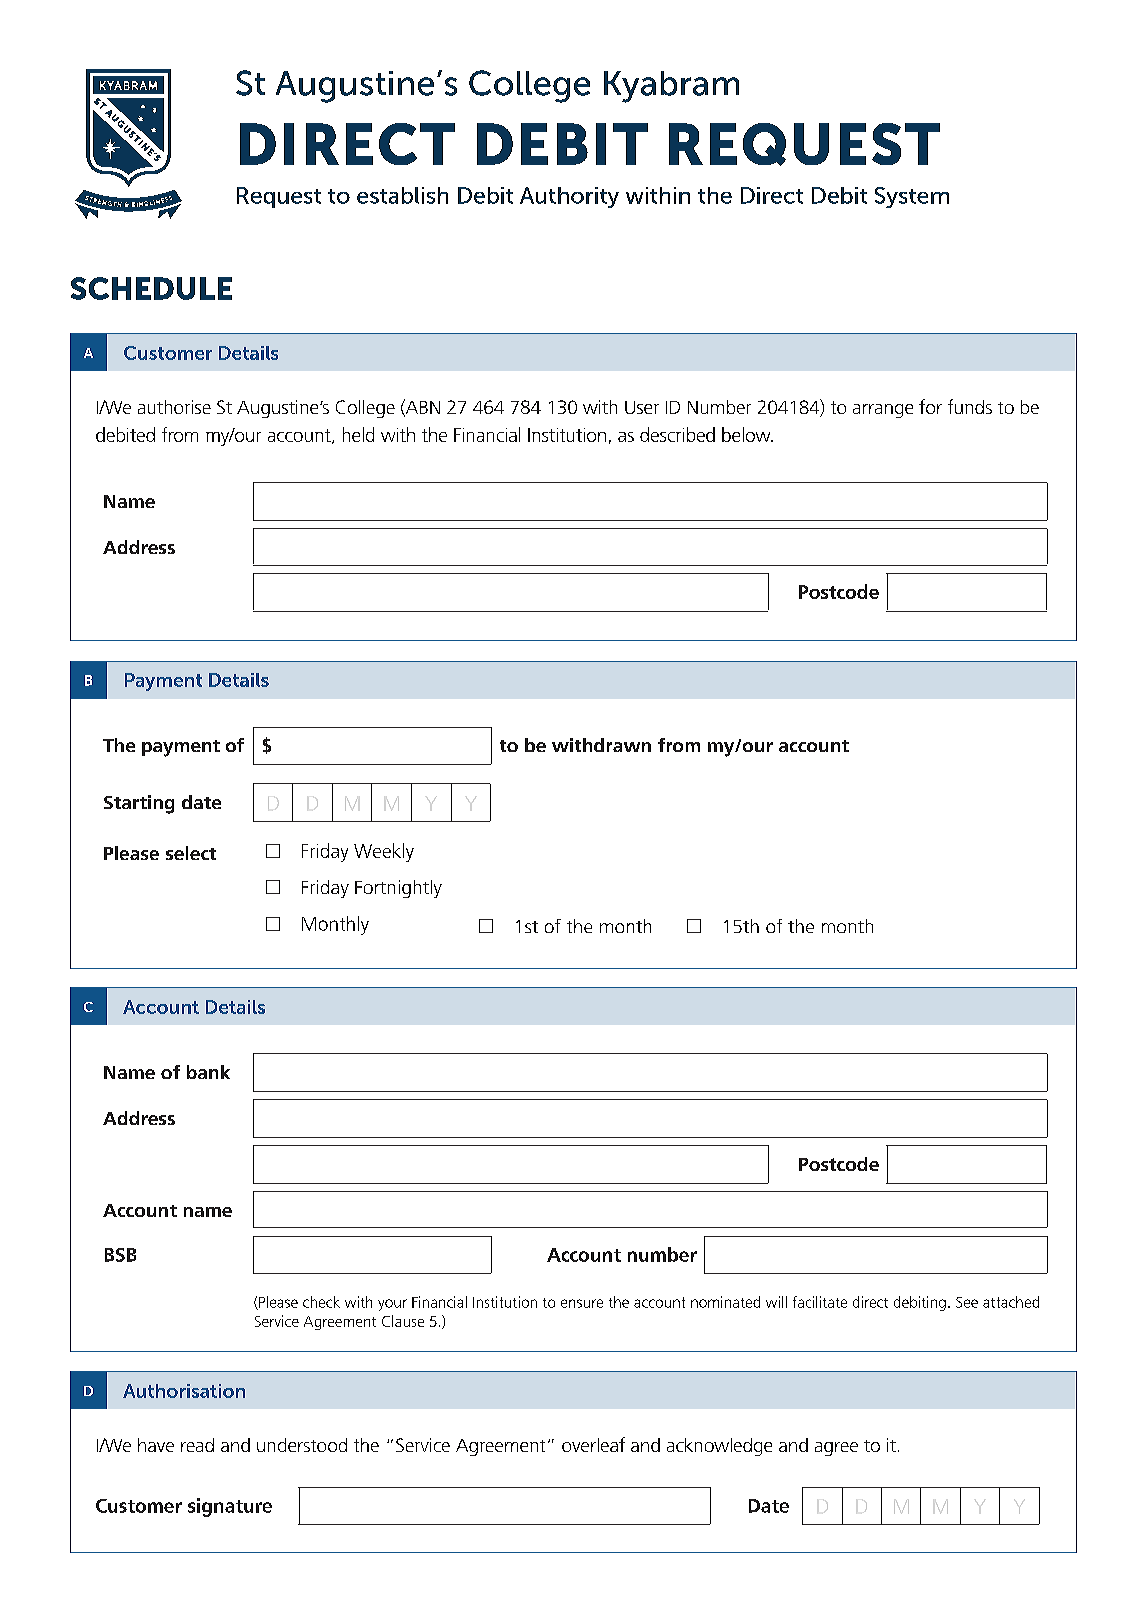 The height and width of the image is (1622, 1147). I want to click on authorise, so click(174, 407).
